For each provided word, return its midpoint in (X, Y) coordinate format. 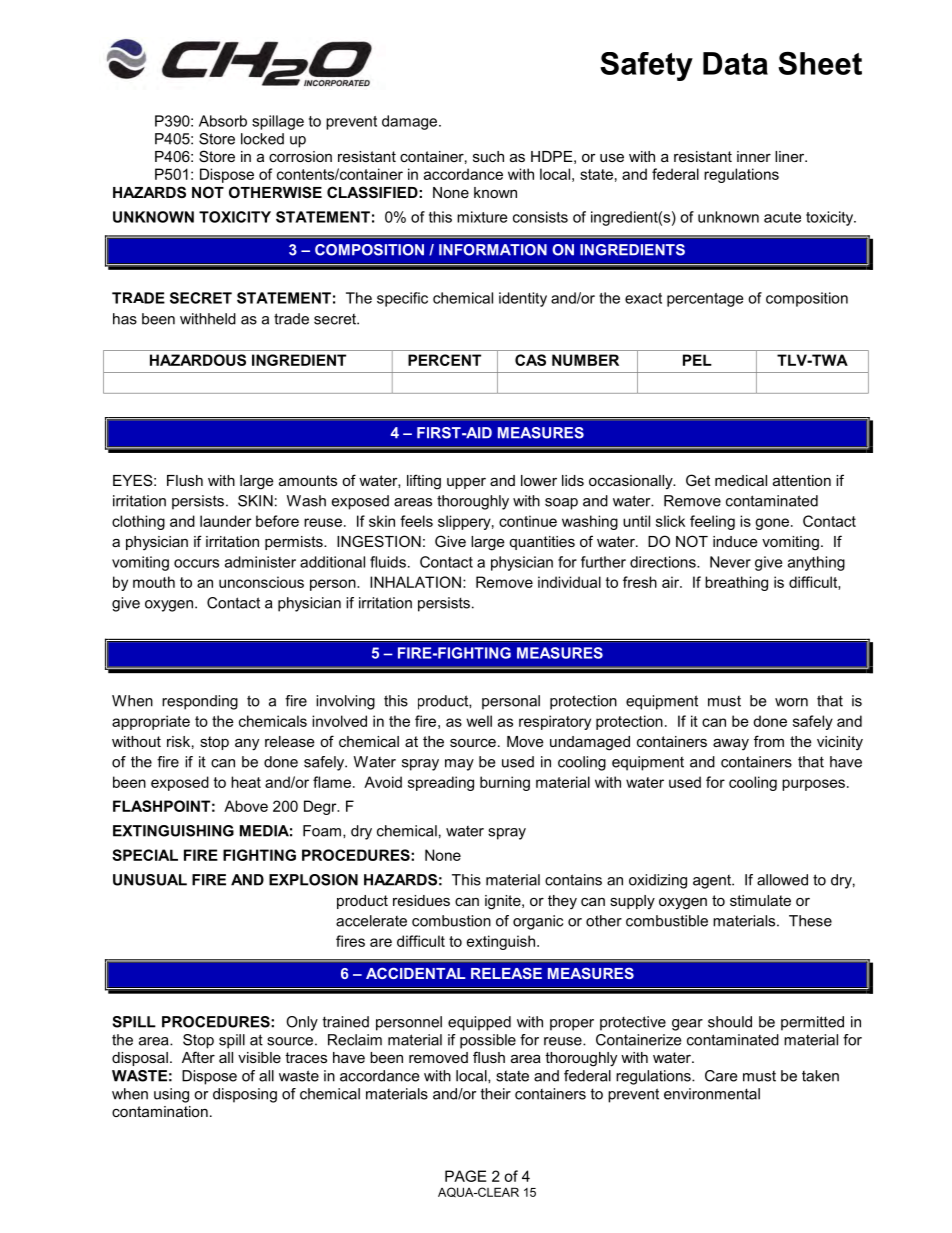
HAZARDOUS (198, 360)
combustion (451, 921)
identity (523, 299)
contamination (160, 1111)
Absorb (223, 121)
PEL (697, 360)
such (488, 156)
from (769, 741)
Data (735, 63)
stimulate (760, 900)
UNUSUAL (150, 880)
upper (466, 483)
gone (773, 524)
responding (200, 702)
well (479, 721)
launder (225, 521)
